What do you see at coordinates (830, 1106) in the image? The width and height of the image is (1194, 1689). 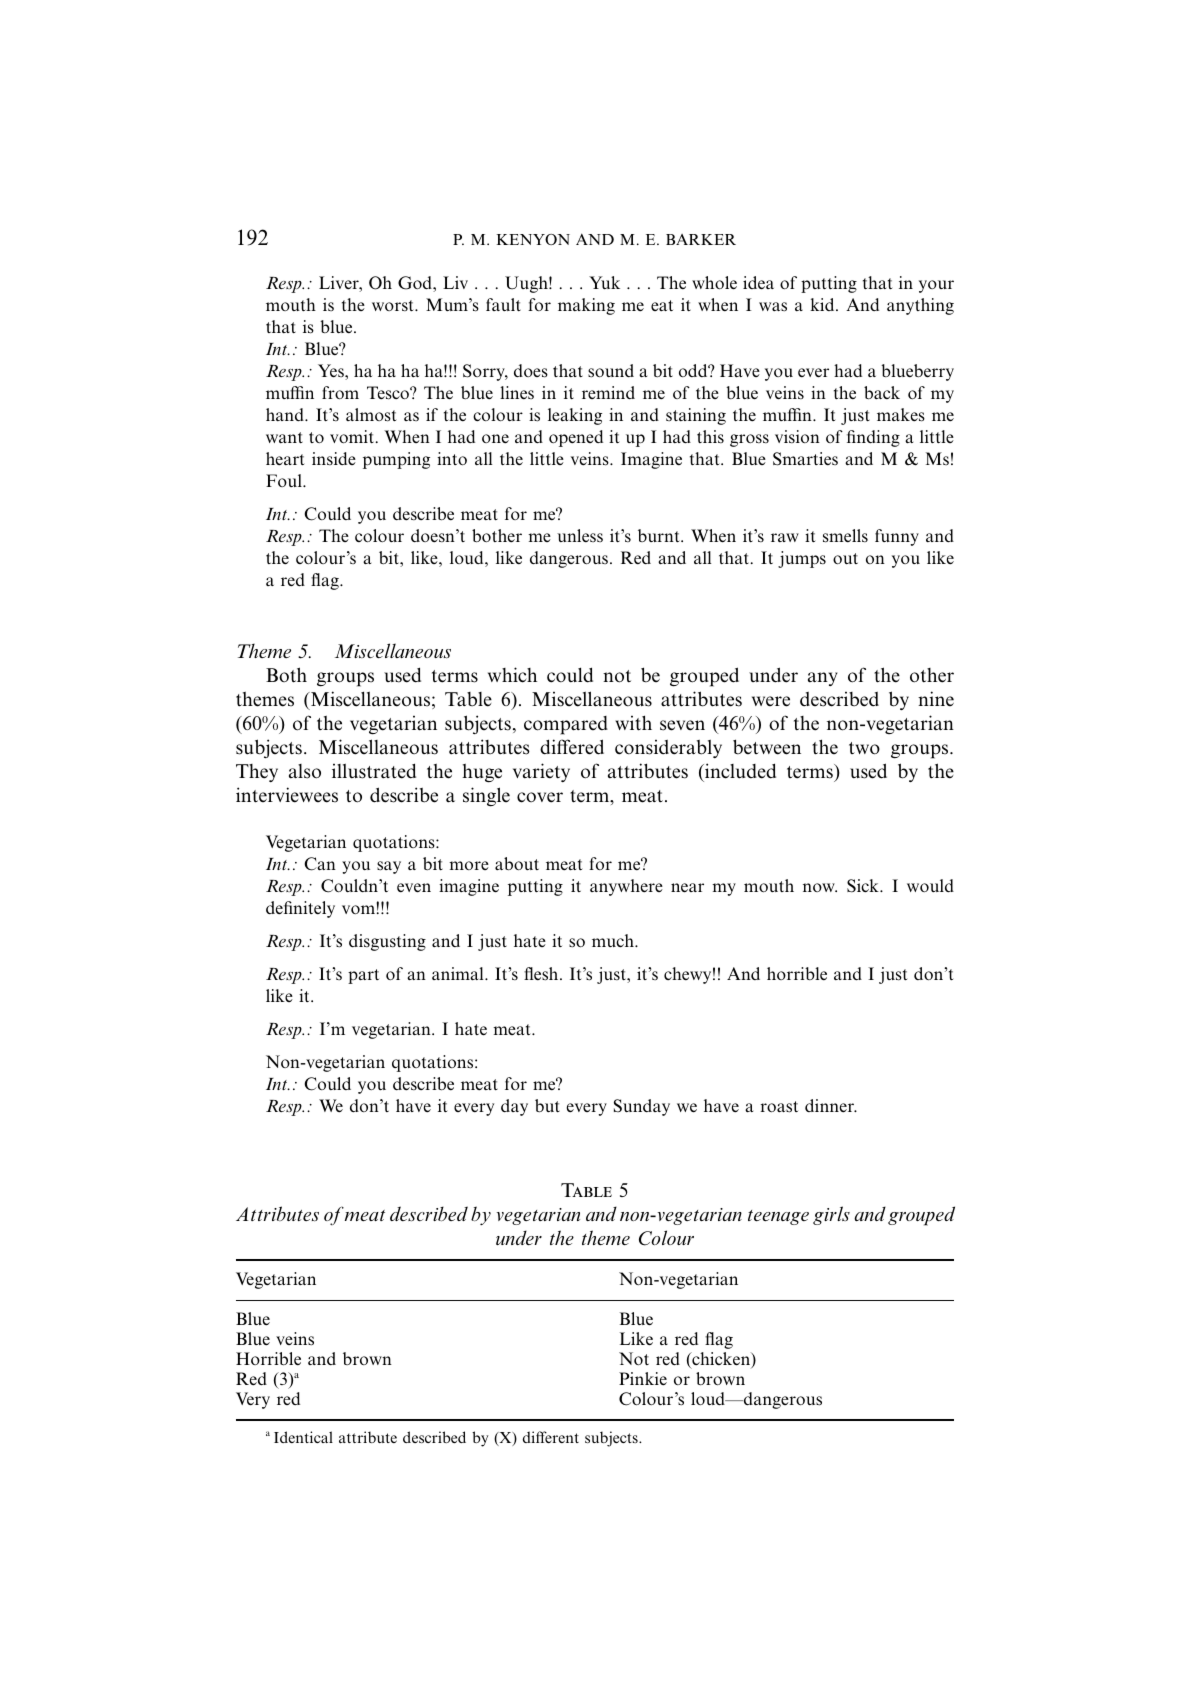 I see `dinner` at bounding box center [830, 1106].
